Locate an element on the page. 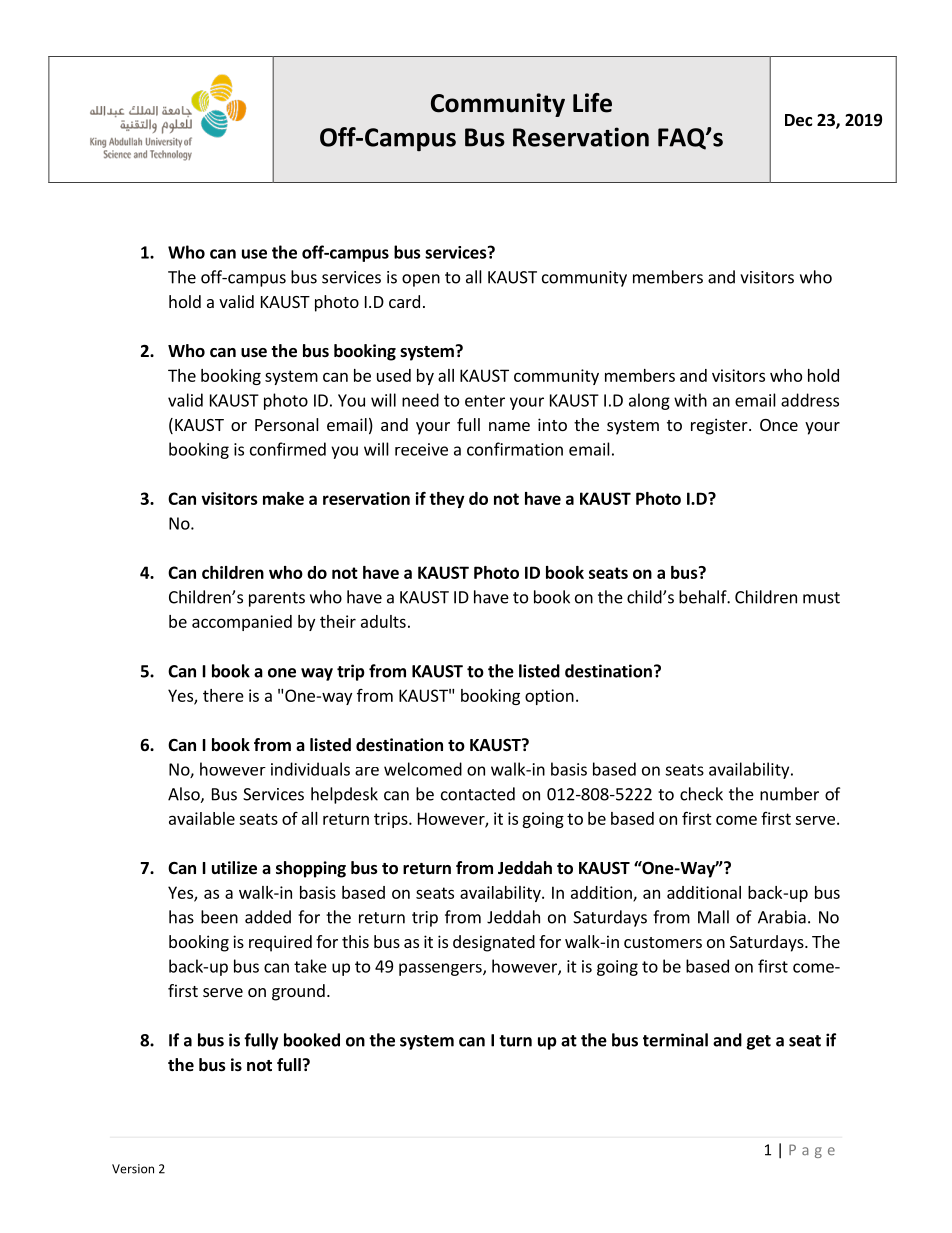 This document has width=952, height=1233. open is located at coordinates (421, 280).
